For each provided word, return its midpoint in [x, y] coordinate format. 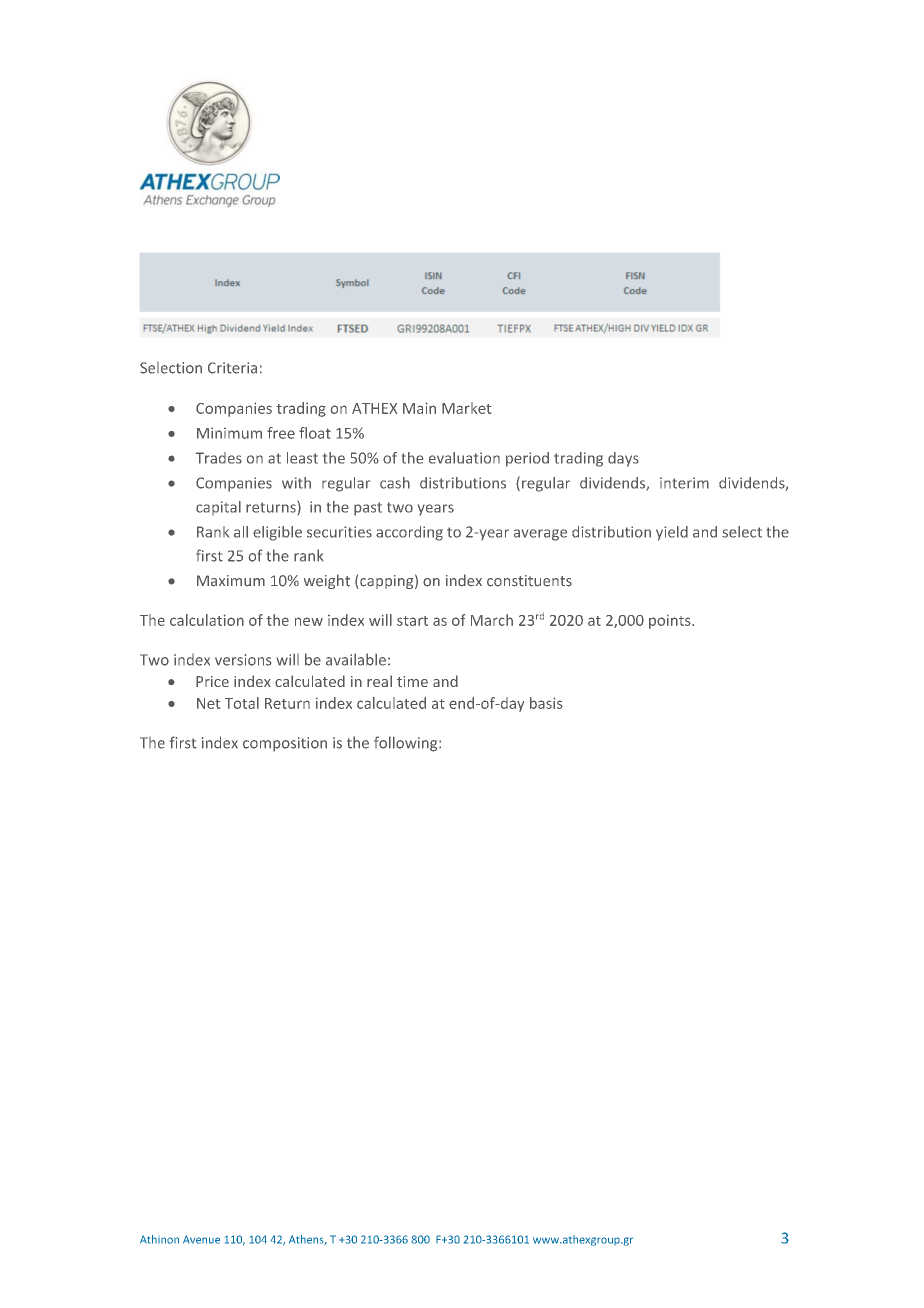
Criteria [232, 368]
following [407, 744]
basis [546, 703]
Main [419, 408]
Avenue [201, 1239]
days [623, 459]
